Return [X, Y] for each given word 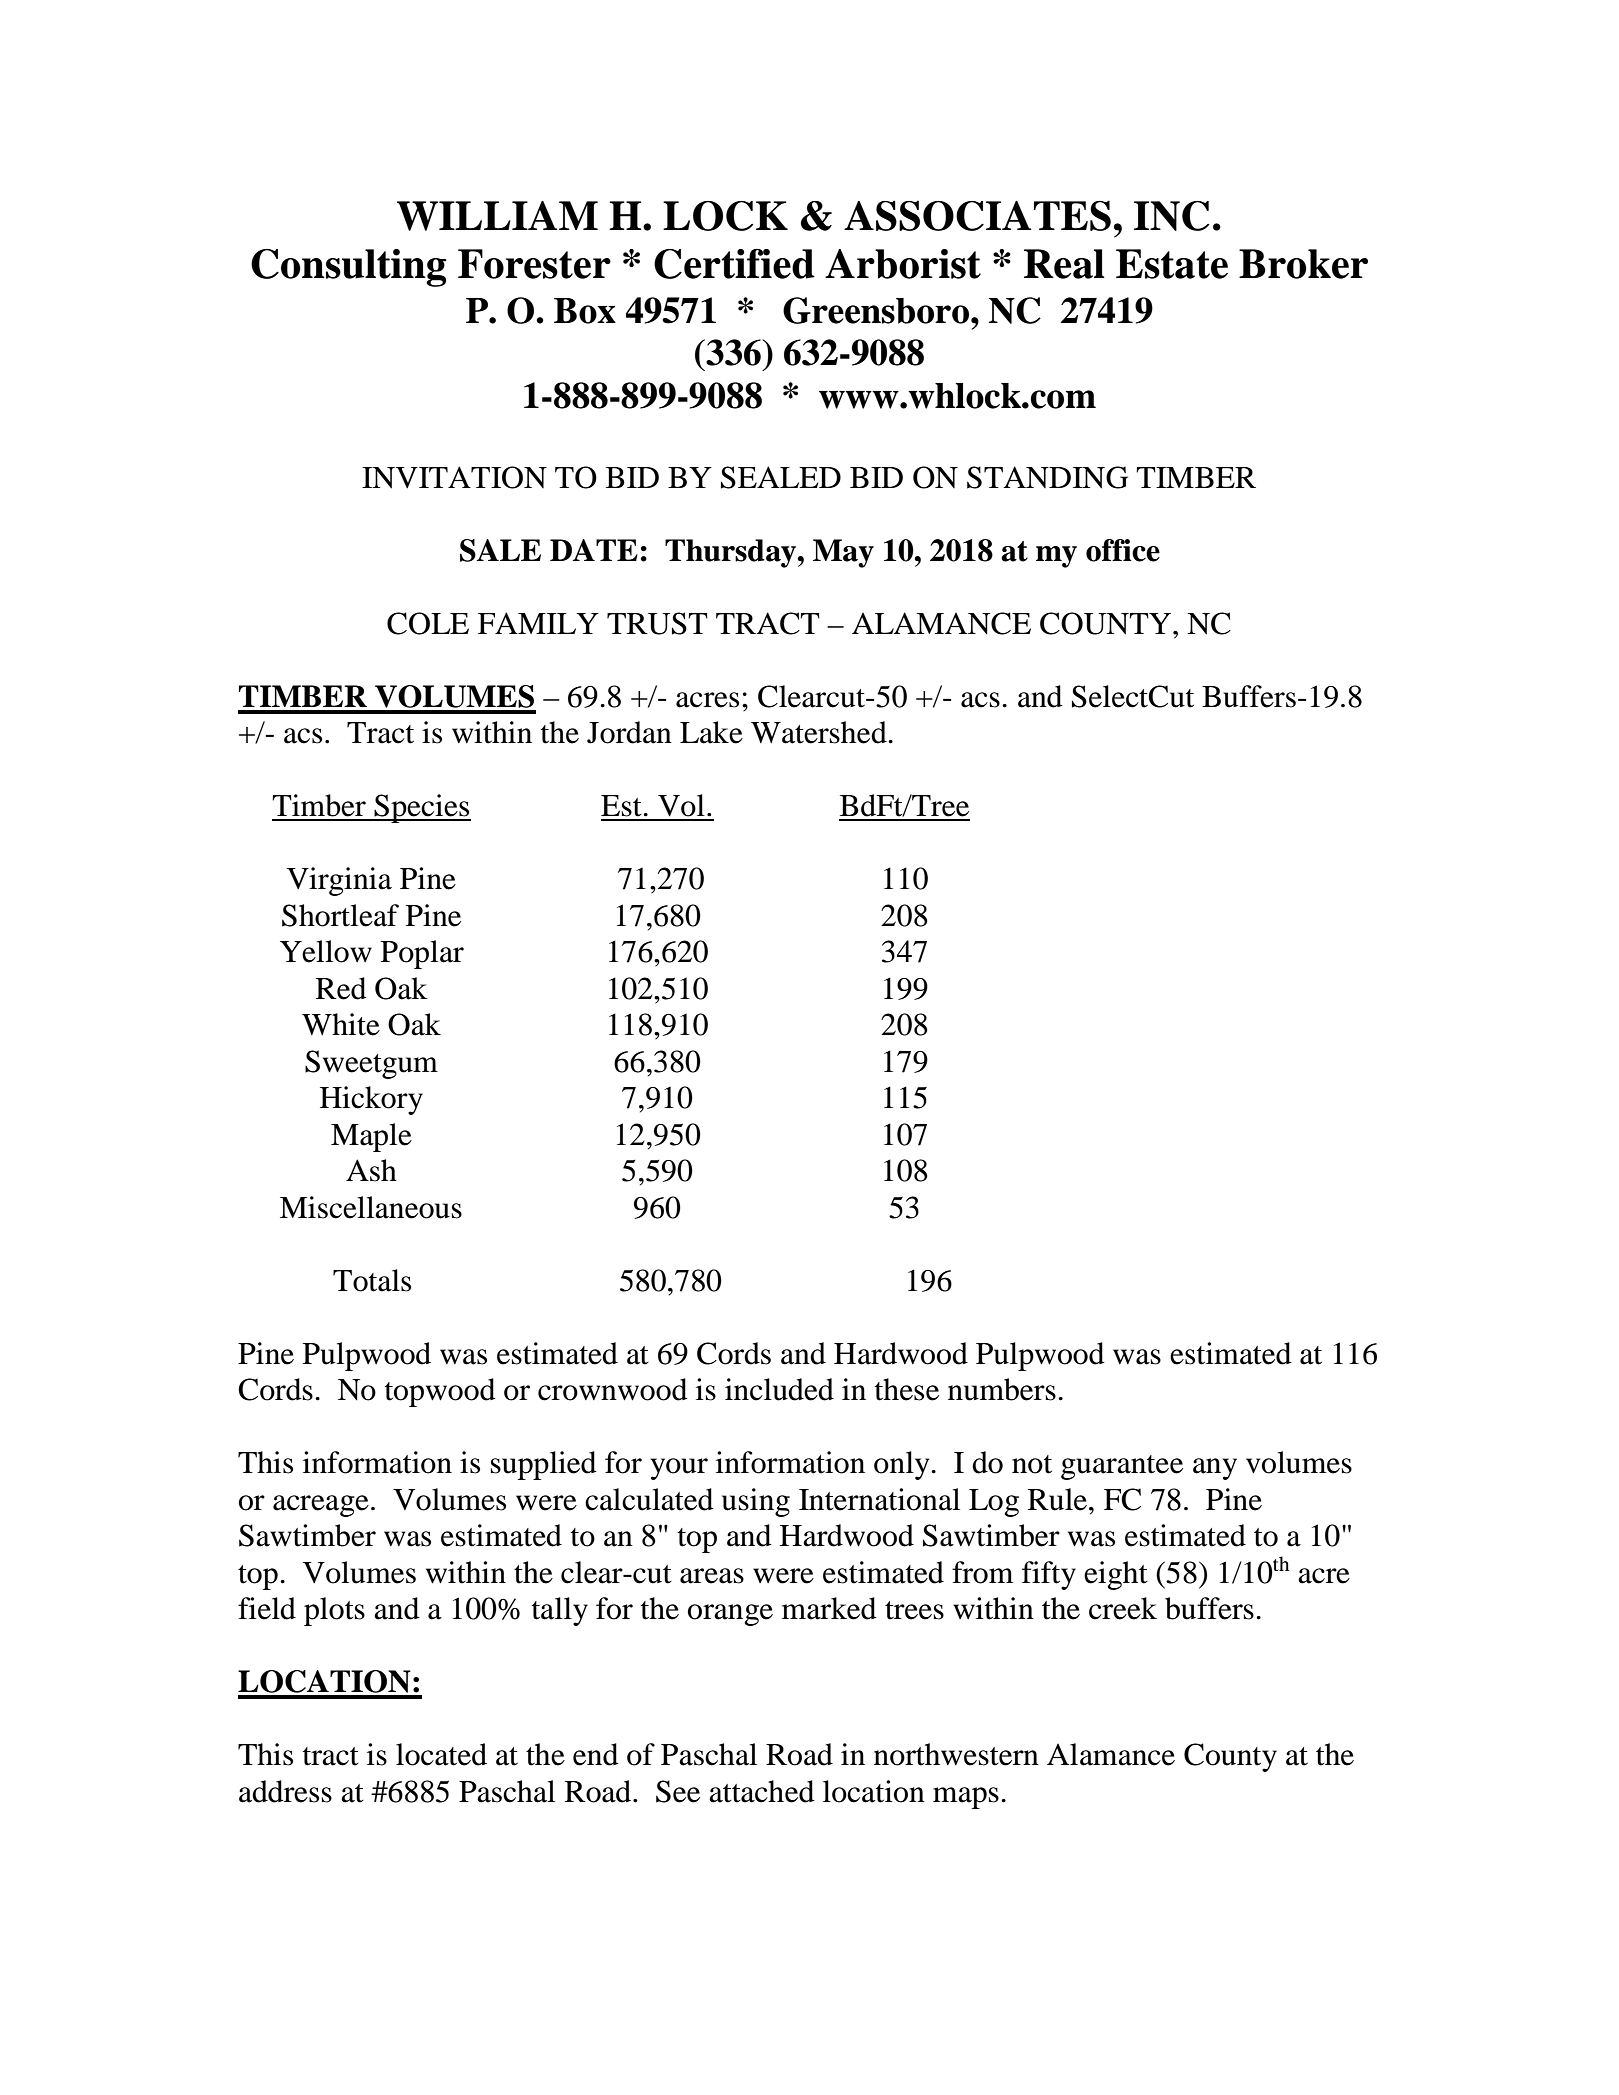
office [1123, 550]
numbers [1002, 1389]
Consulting [348, 268]
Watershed [819, 732]
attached [762, 1791]
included [779, 1389]
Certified [734, 264]
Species [422, 808]
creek [1123, 1608]
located [441, 1754]
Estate [1172, 264]
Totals [372, 1280]
